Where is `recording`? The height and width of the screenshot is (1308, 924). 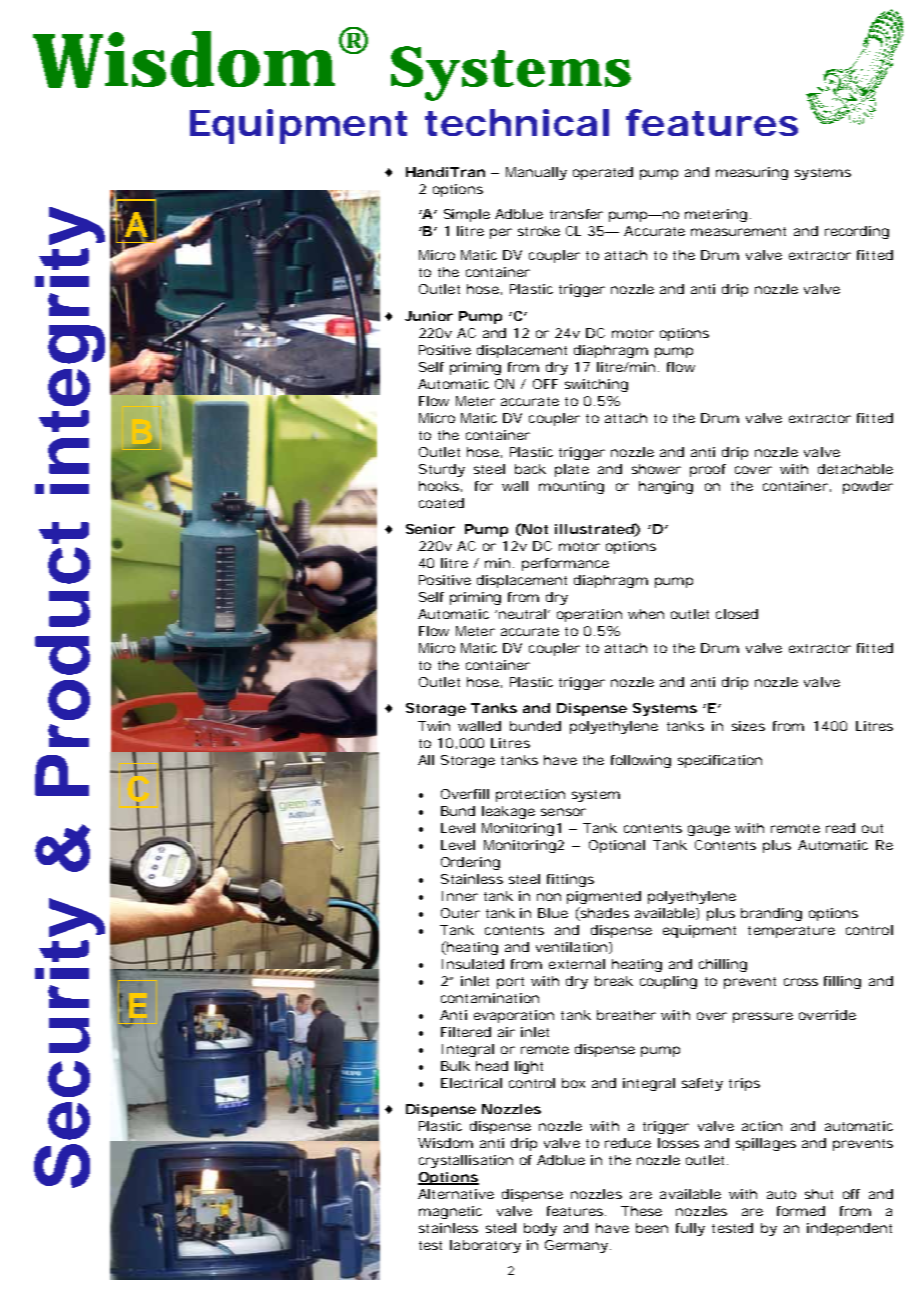 recording is located at coordinates (857, 232).
